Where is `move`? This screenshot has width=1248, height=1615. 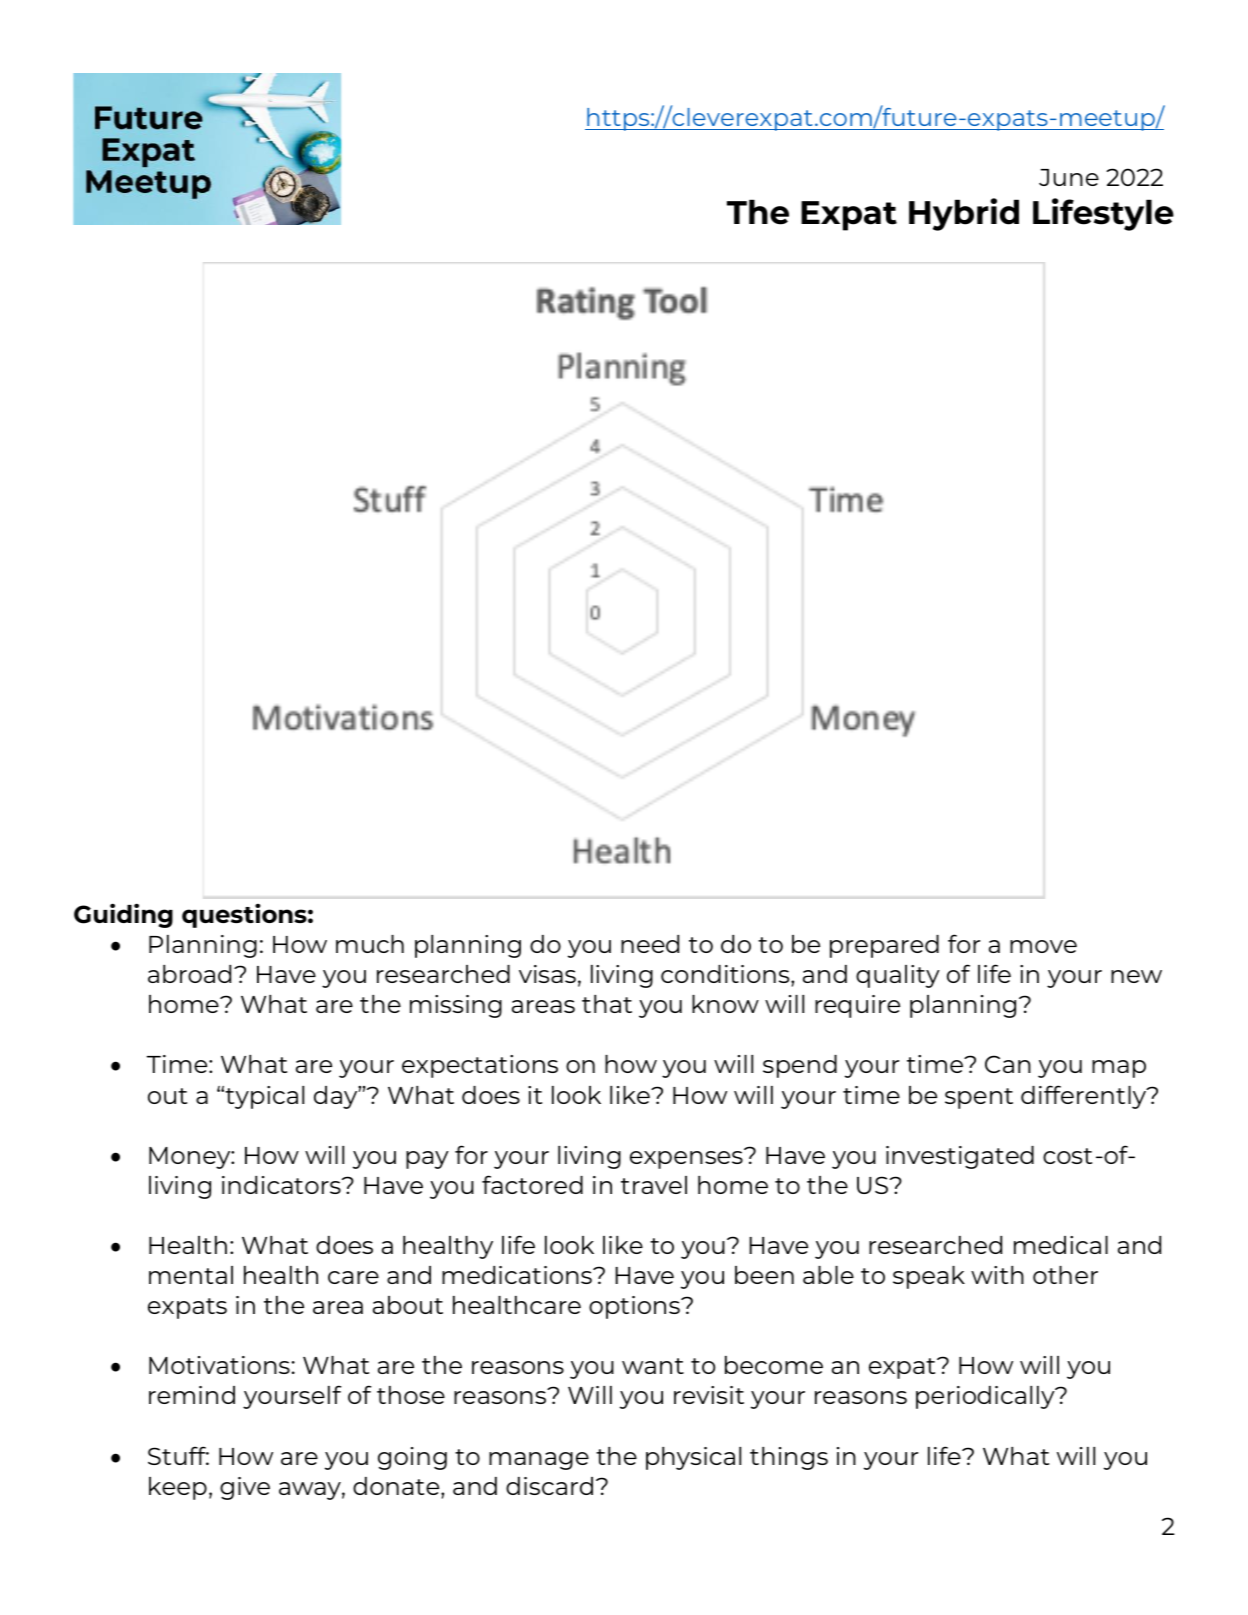
move is located at coordinates (1043, 946).
